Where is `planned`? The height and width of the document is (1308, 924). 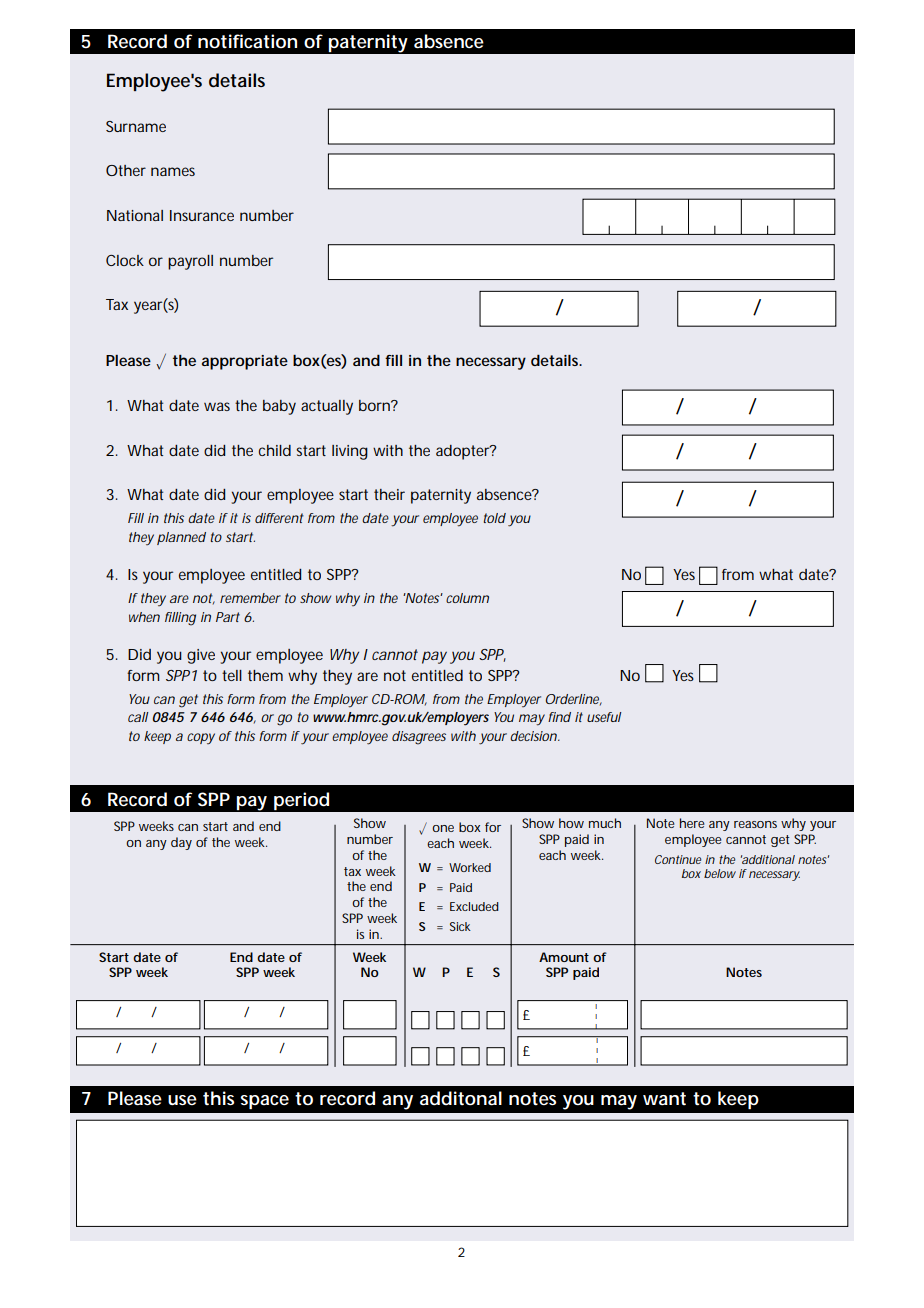
planned is located at coordinates (181, 538).
